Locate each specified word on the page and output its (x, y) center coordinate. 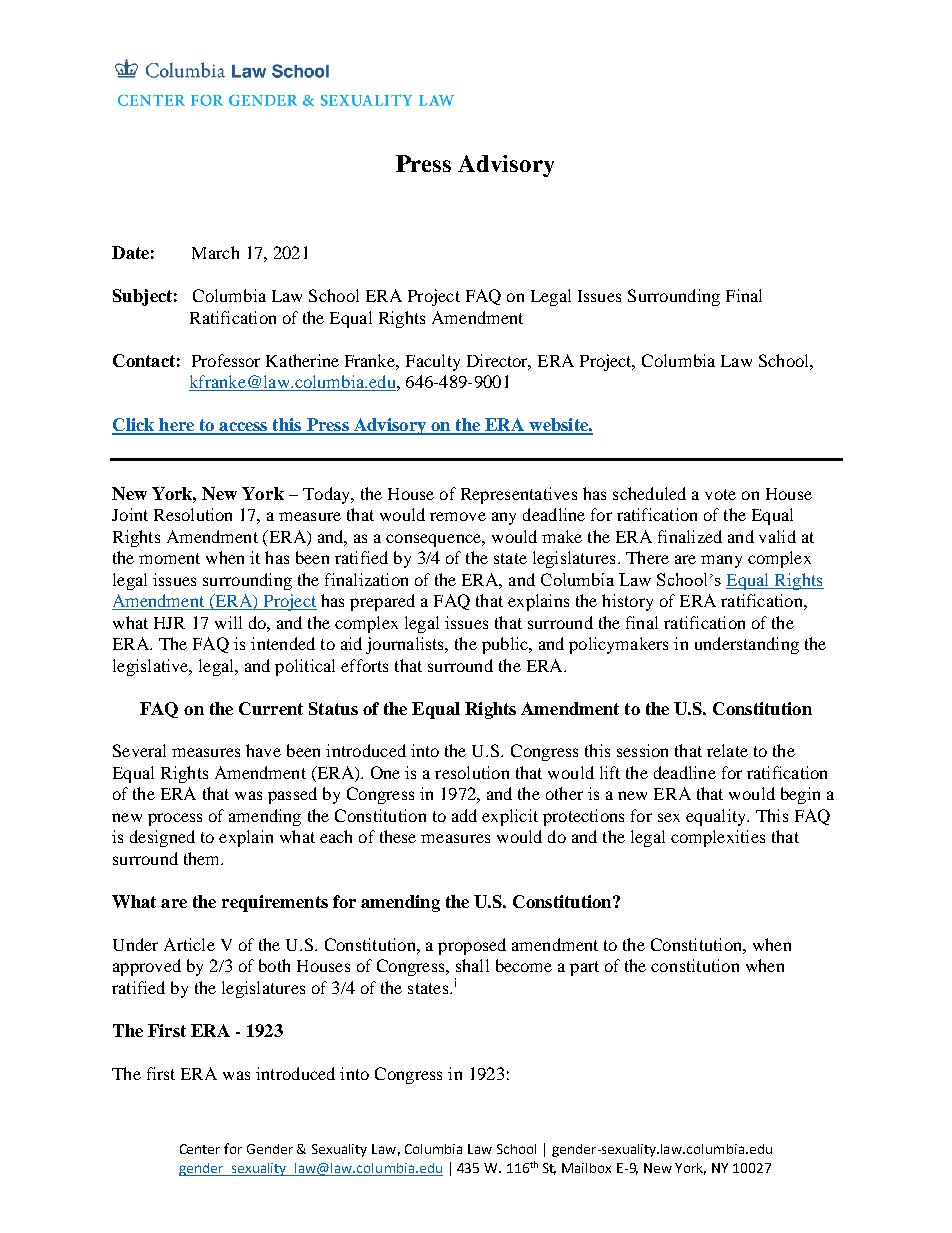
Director (499, 361)
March (215, 252)
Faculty (433, 362)
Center (200, 1149)
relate (727, 750)
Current (271, 708)
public (506, 645)
